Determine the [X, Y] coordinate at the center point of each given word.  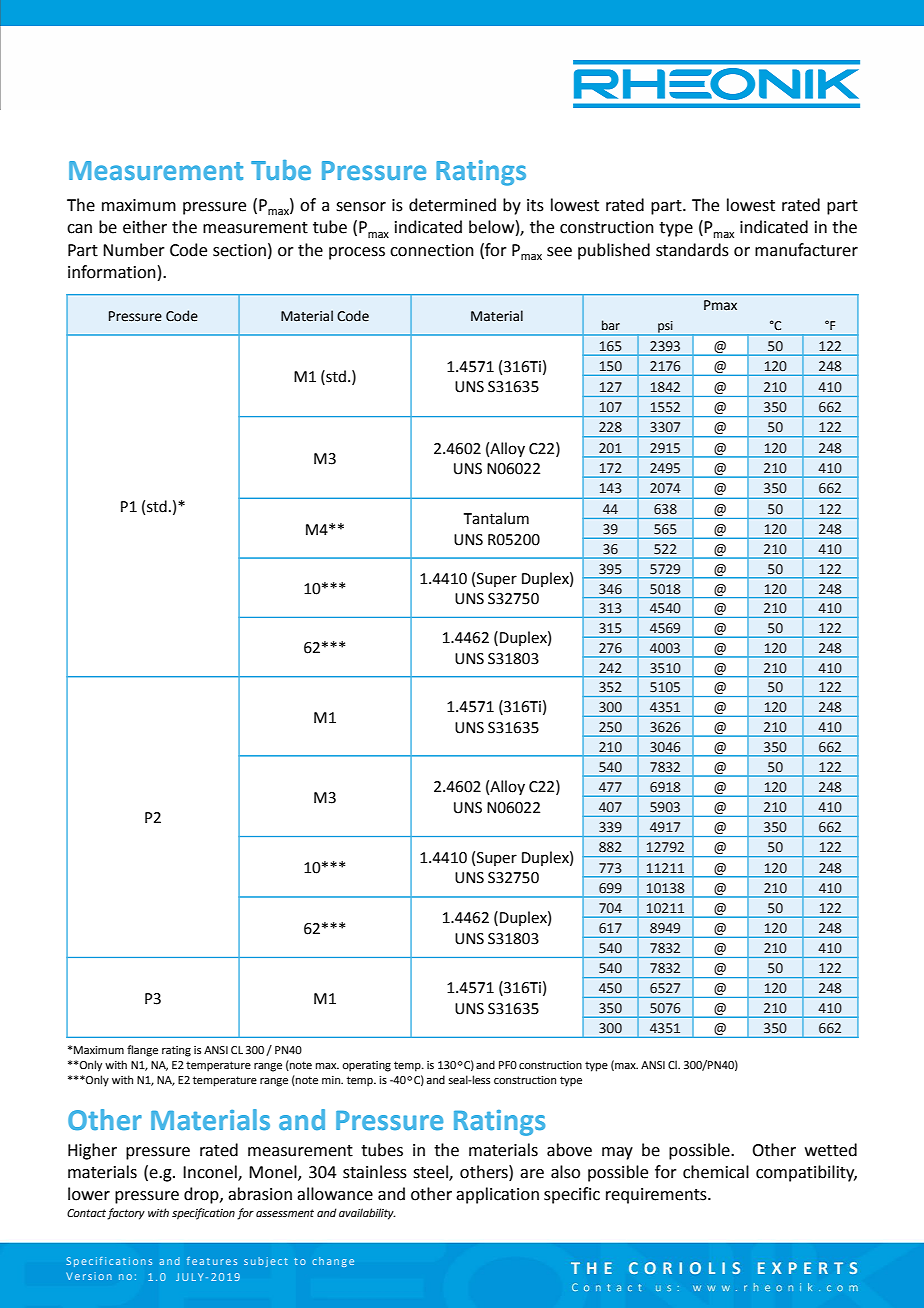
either [145, 227]
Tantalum [496, 518]
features [212, 1261]
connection [432, 250]
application [497, 1195]
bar [611, 325]
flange [142, 1051]
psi [665, 328]
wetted [831, 1150]
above [569, 1150]
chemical [716, 1172]
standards [692, 250]
